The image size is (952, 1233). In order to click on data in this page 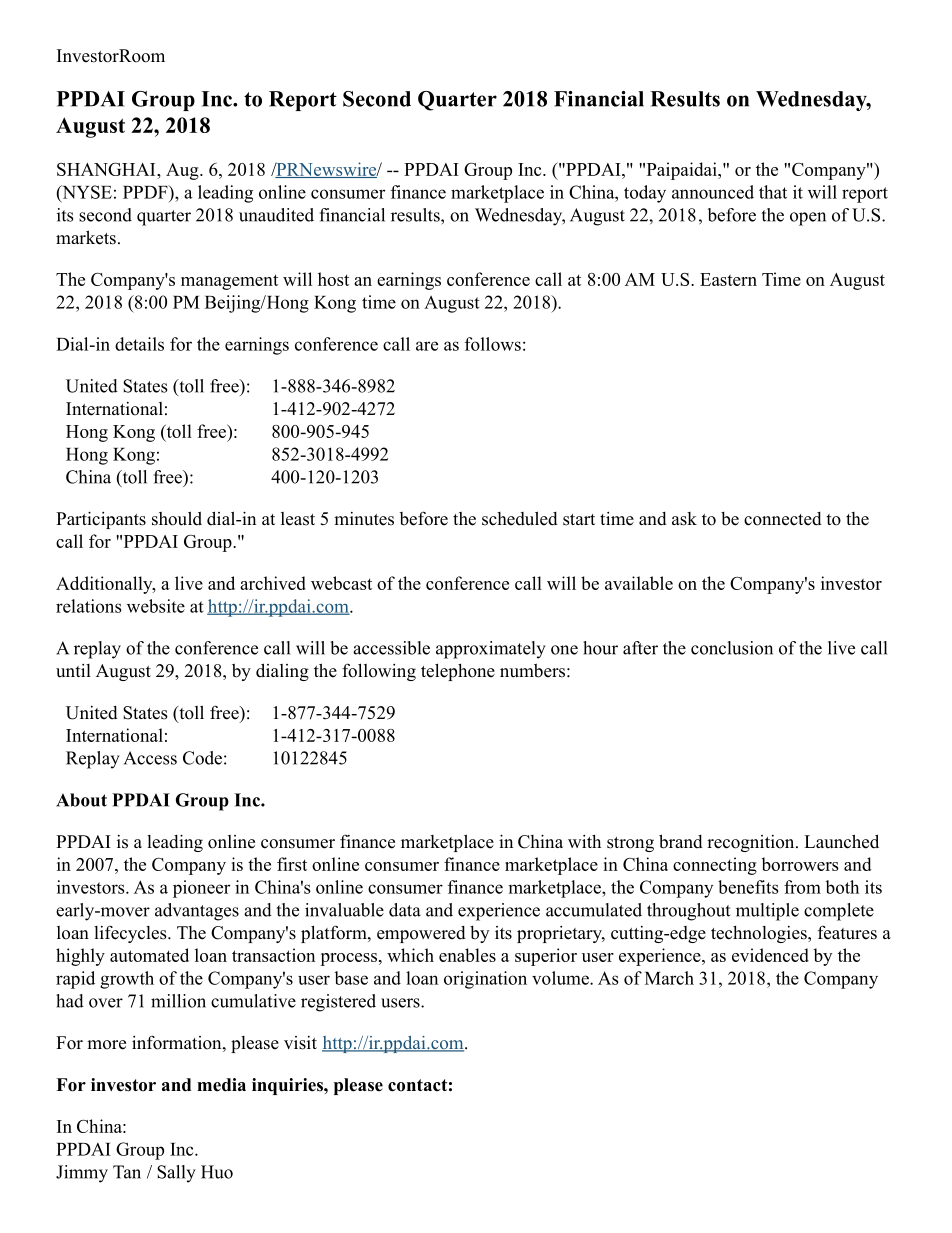, I will do `click(405, 910)`.
